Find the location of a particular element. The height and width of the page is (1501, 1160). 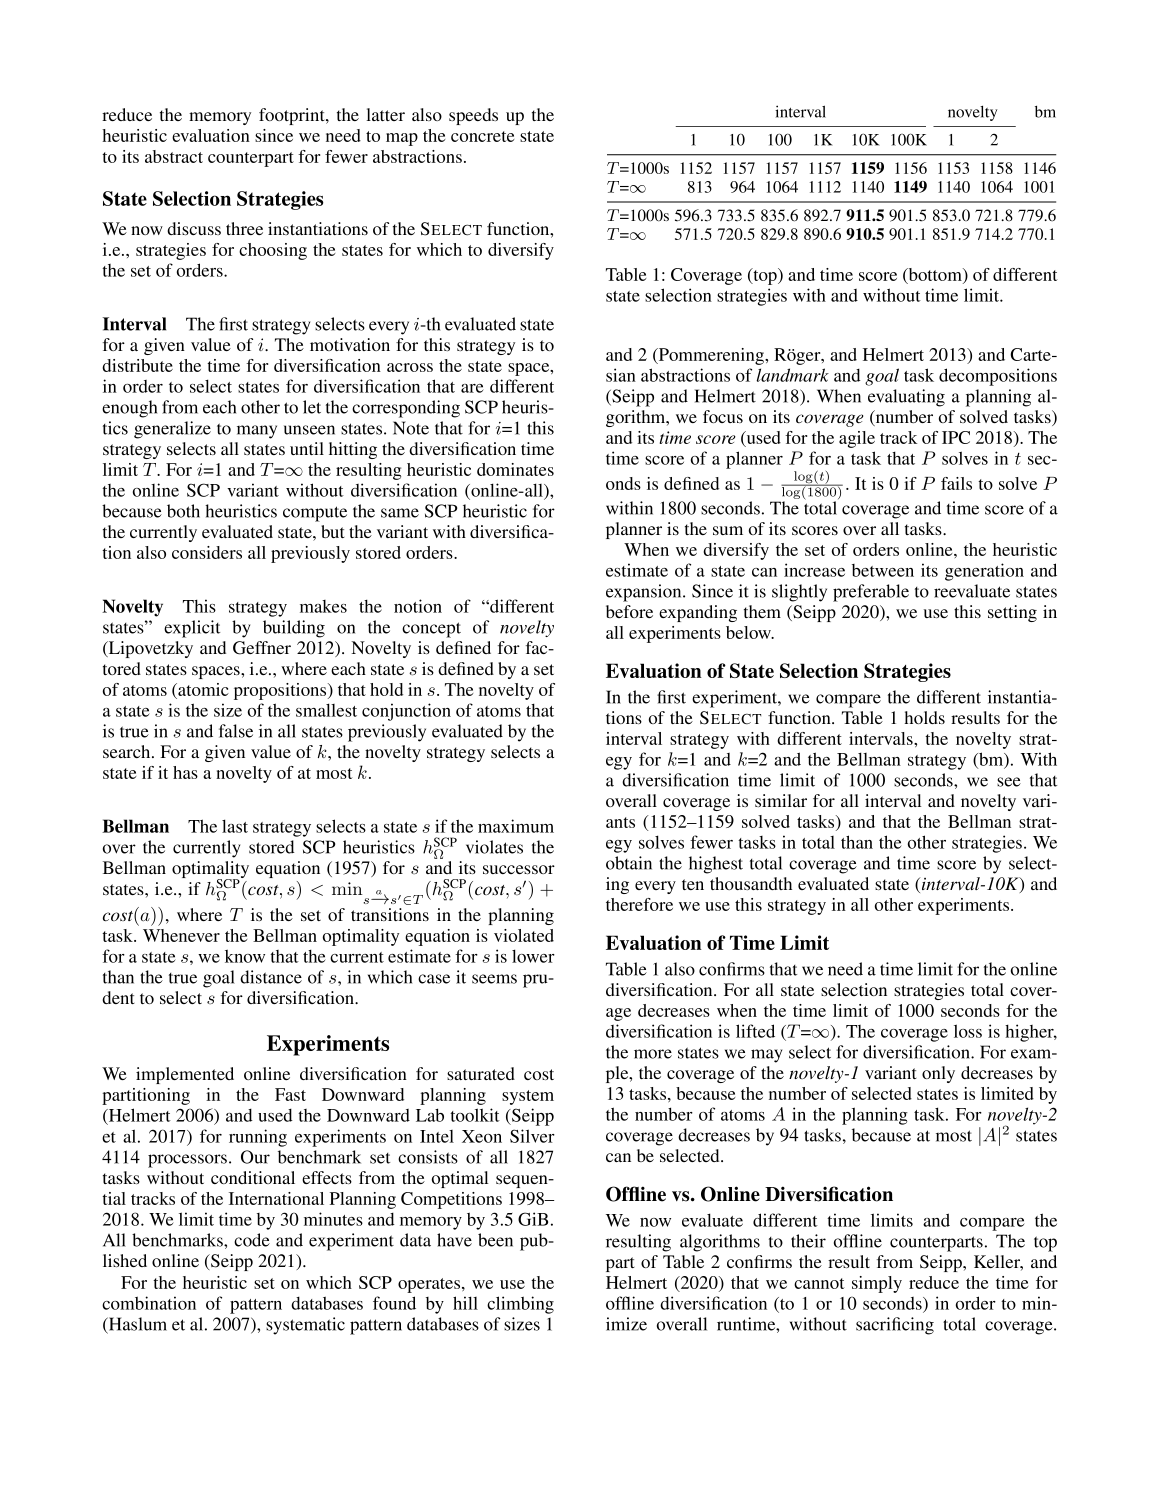

similar is located at coordinates (781, 800).
